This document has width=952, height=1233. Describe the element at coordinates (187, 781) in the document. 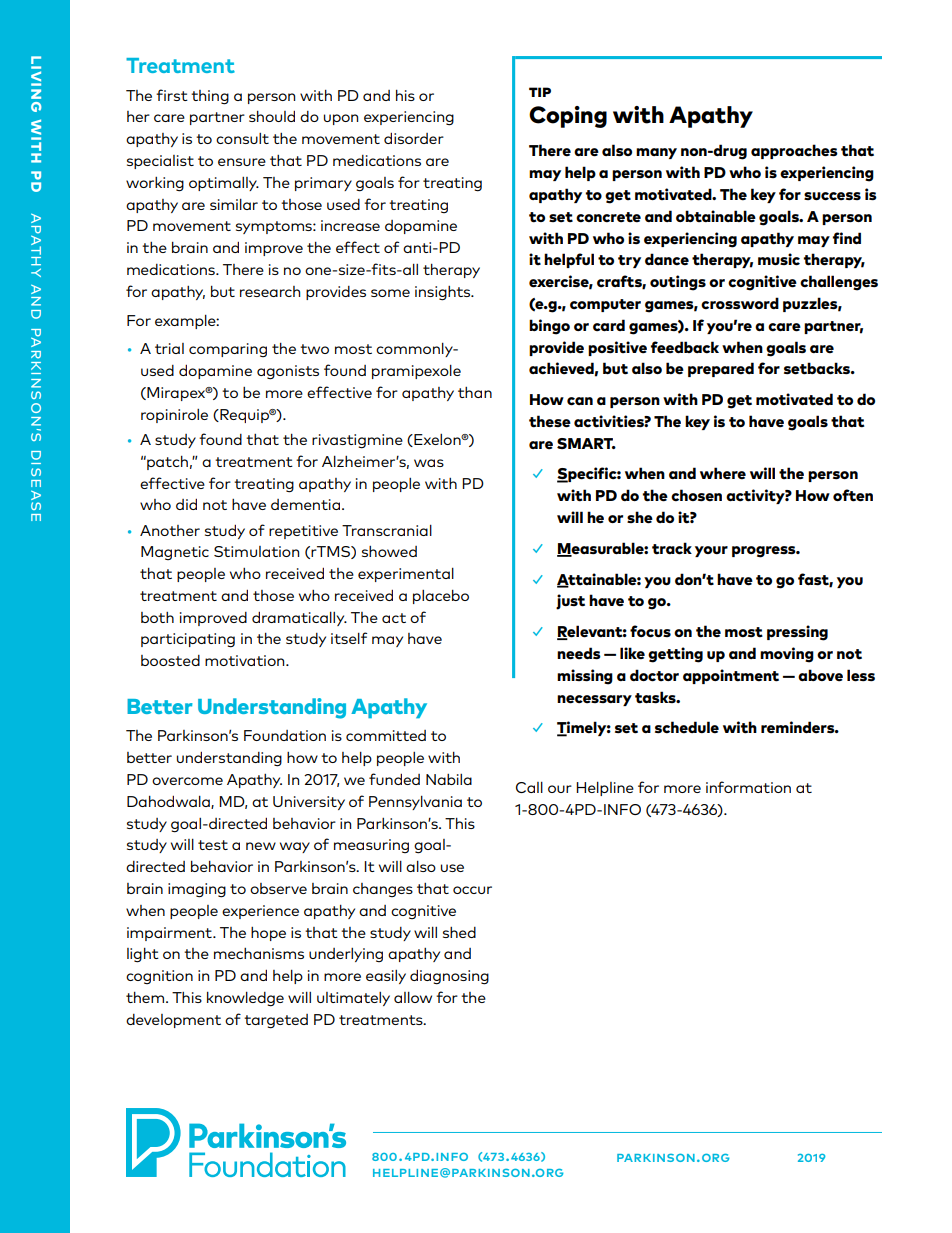

I see `overcome` at that location.
